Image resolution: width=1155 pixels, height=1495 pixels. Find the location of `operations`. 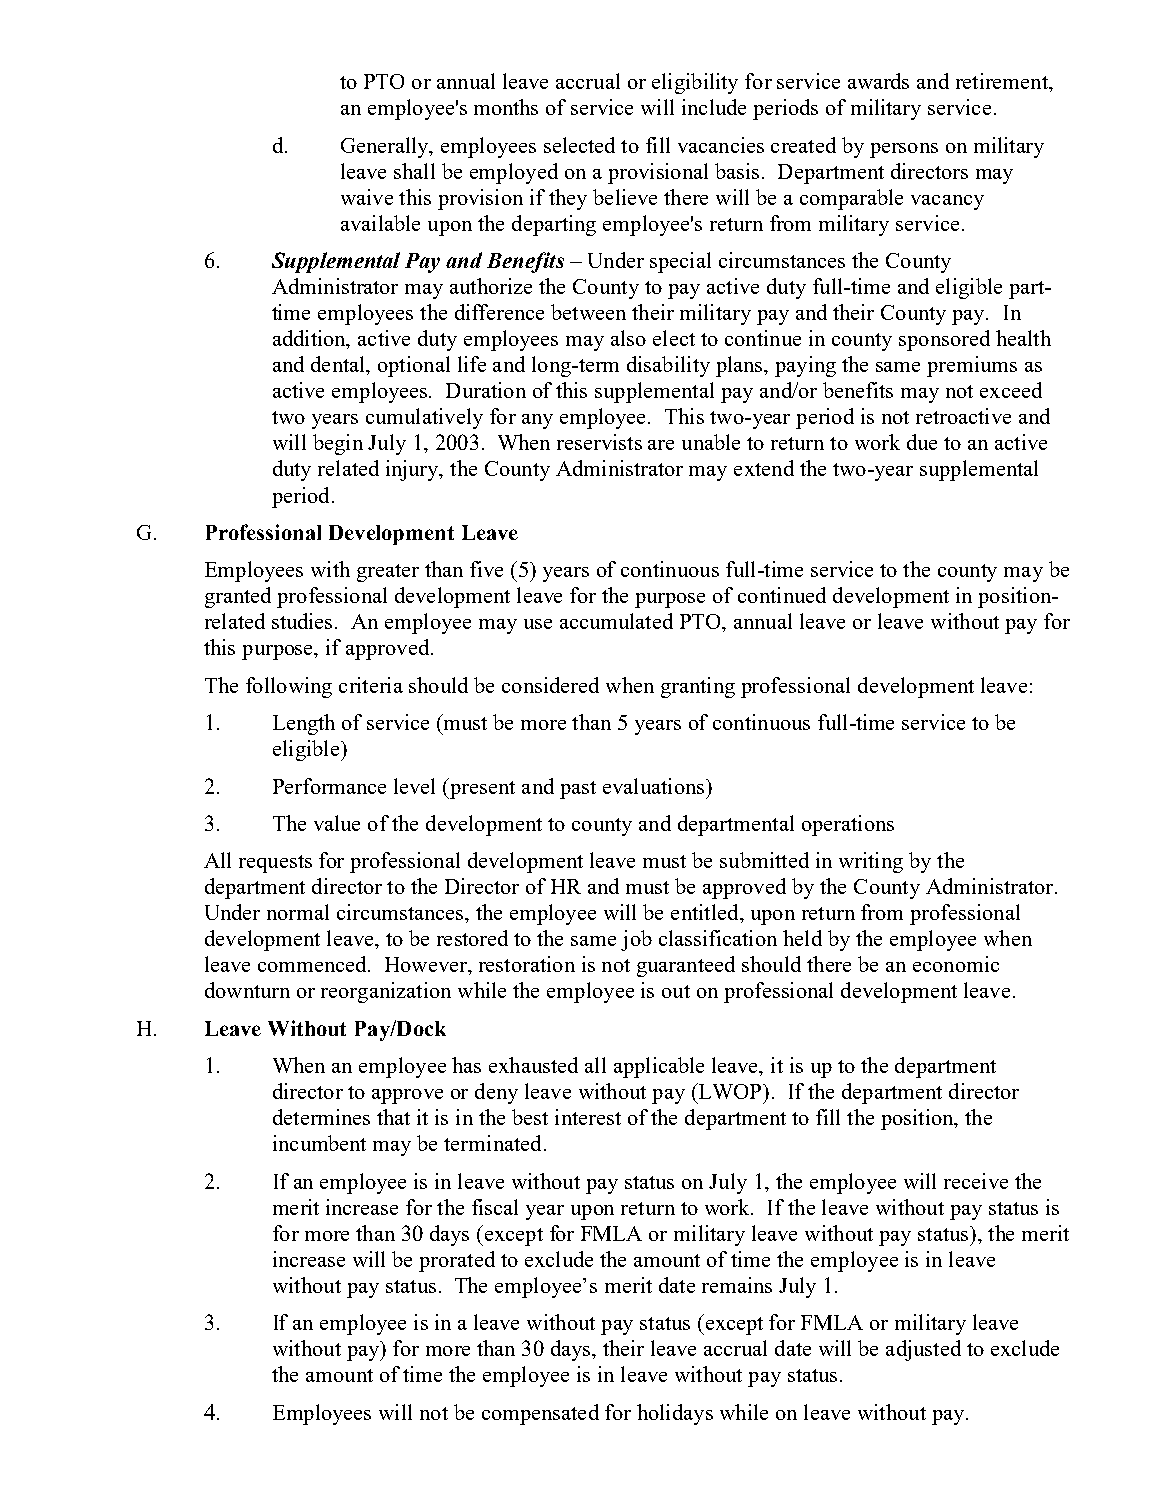

operations is located at coordinates (848, 825).
